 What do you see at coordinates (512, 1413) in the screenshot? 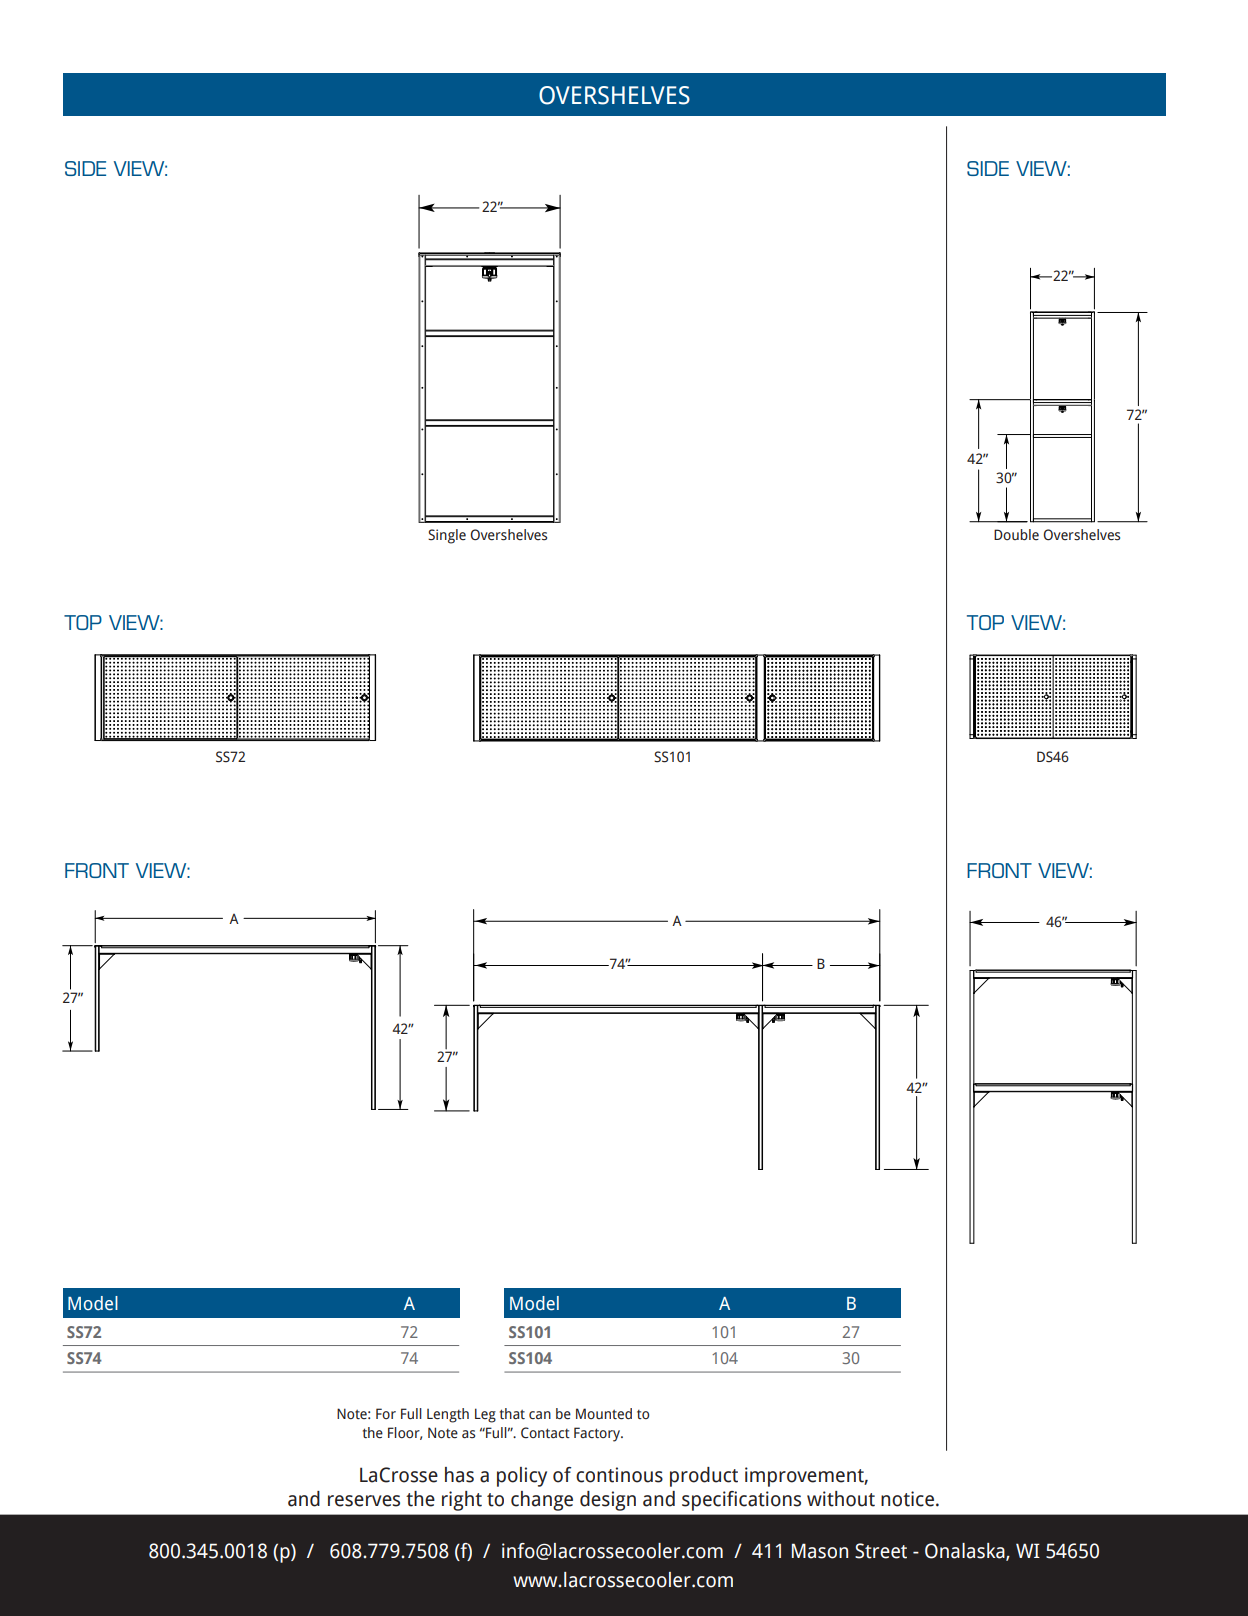
I see `that` at bounding box center [512, 1413].
